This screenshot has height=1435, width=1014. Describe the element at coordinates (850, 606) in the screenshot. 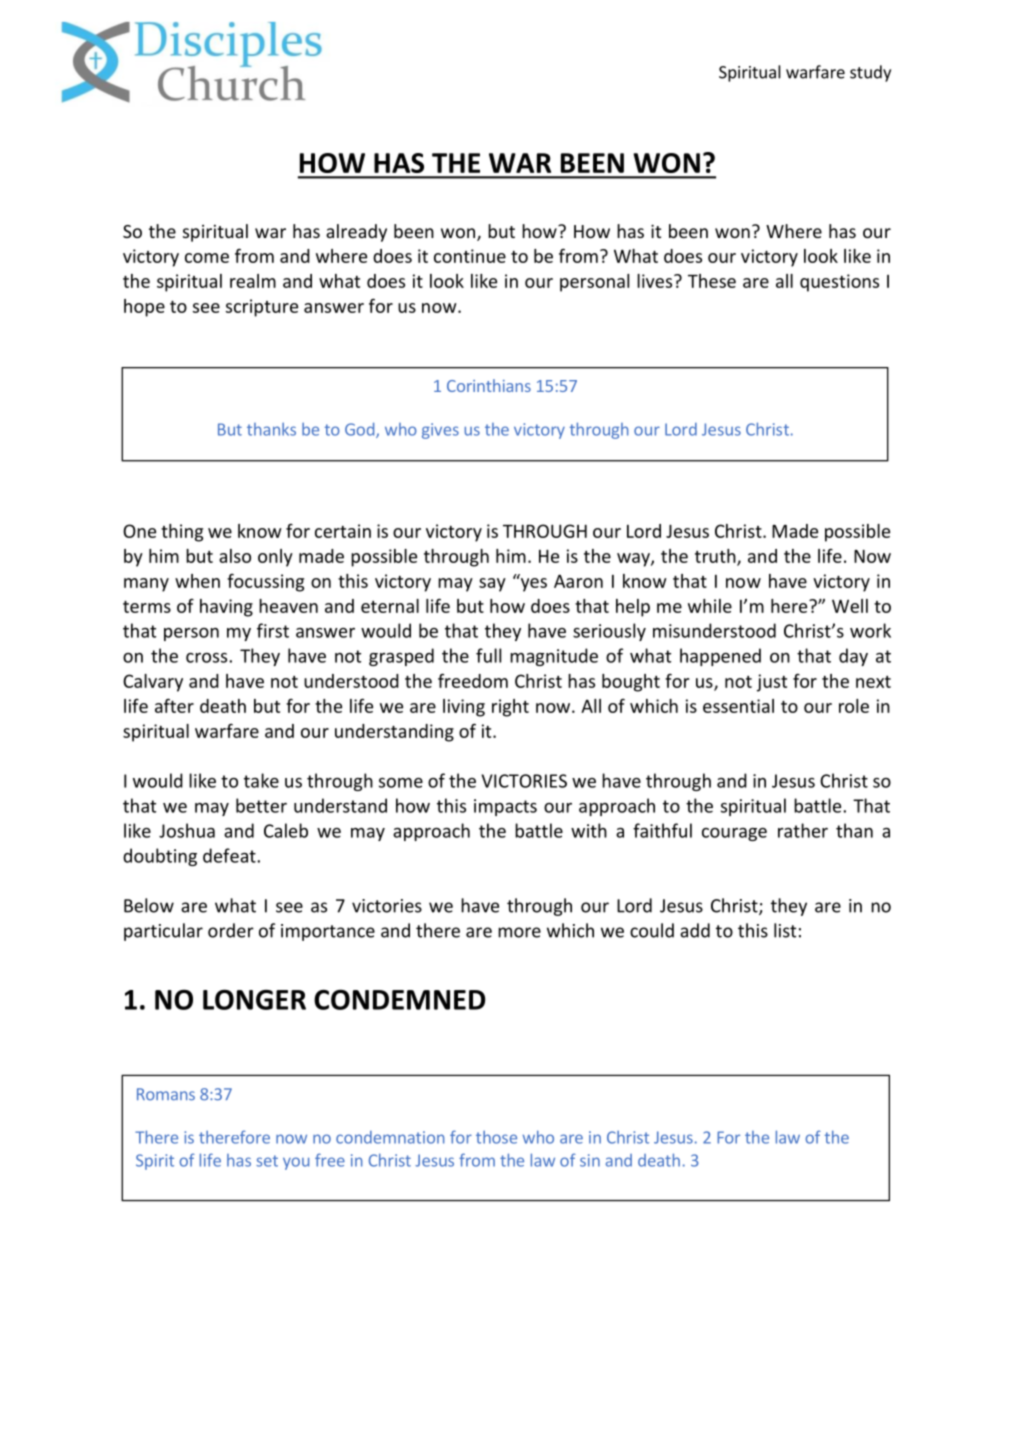

I see `Well` at that location.
